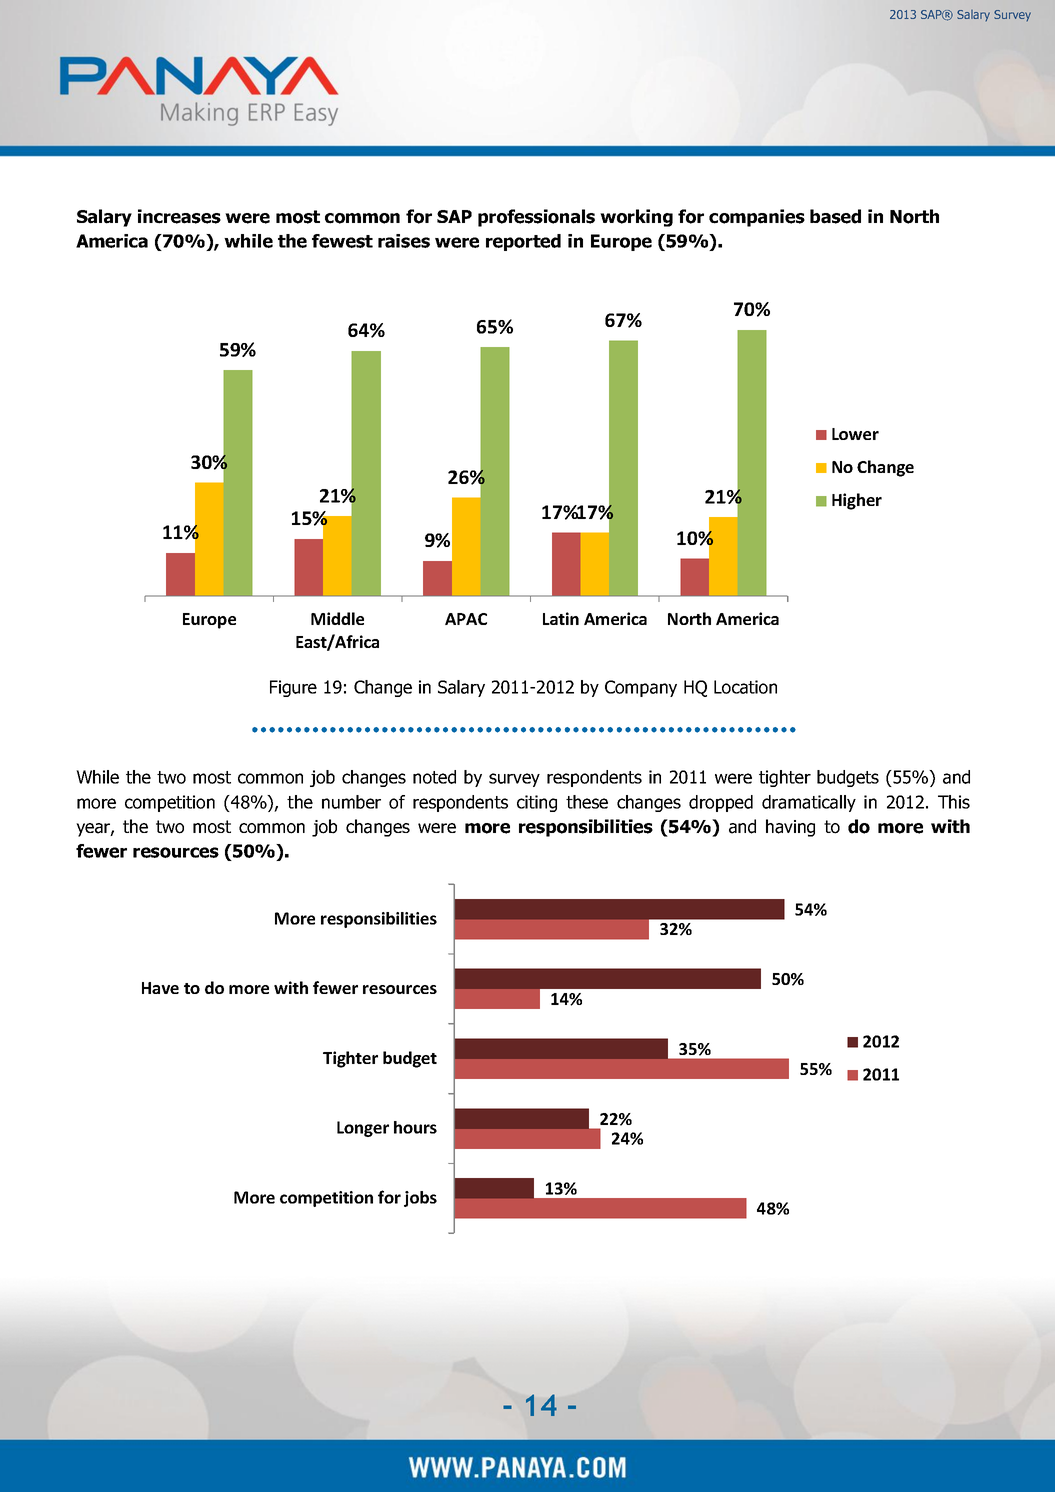 The width and height of the screenshot is (1055, 1492). What do you see at coordinates (523, 242) in the screenshot?
I see `reported` at bounding box center [523, 242].
